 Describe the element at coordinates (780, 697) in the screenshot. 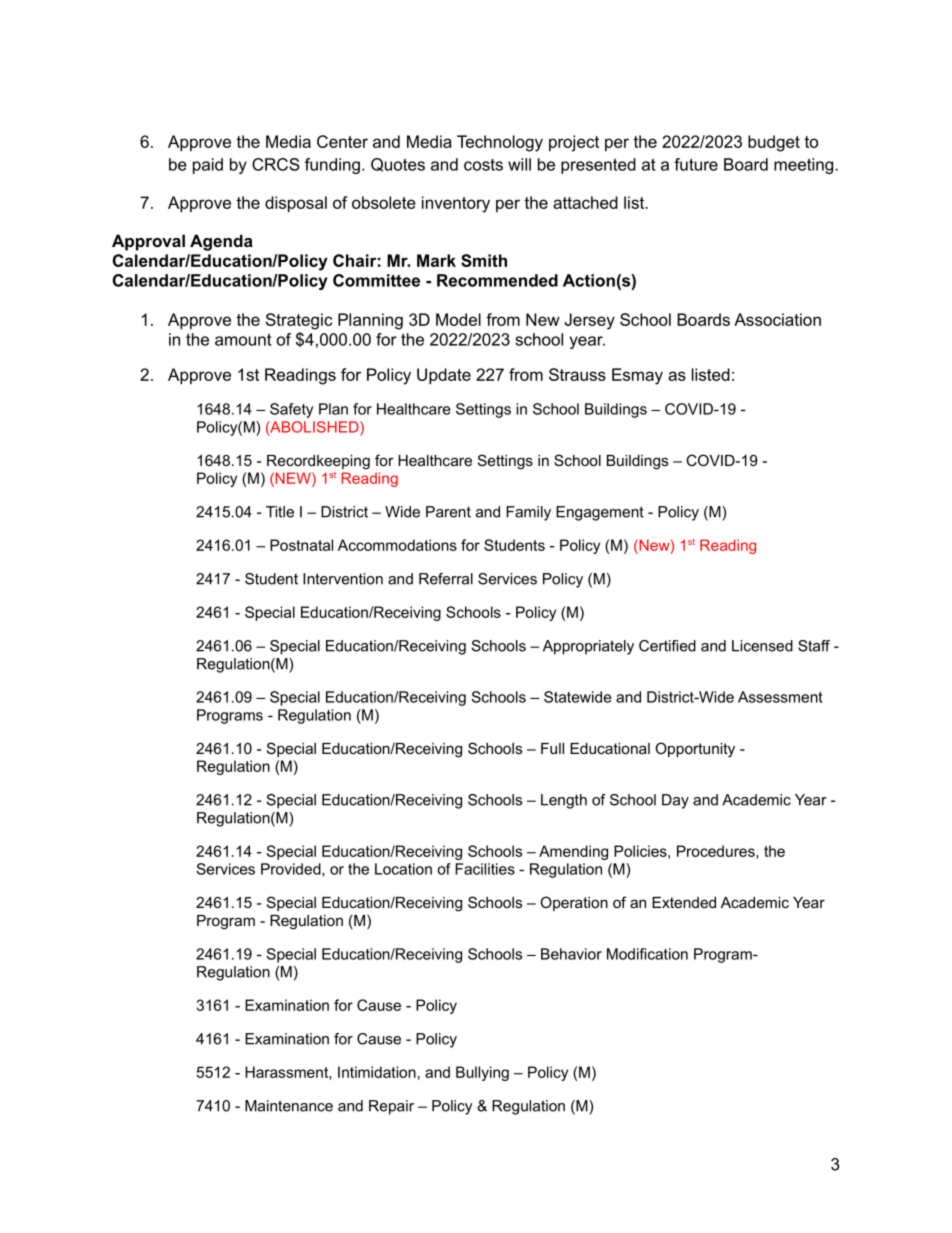

I see `Assessment` at that location.
